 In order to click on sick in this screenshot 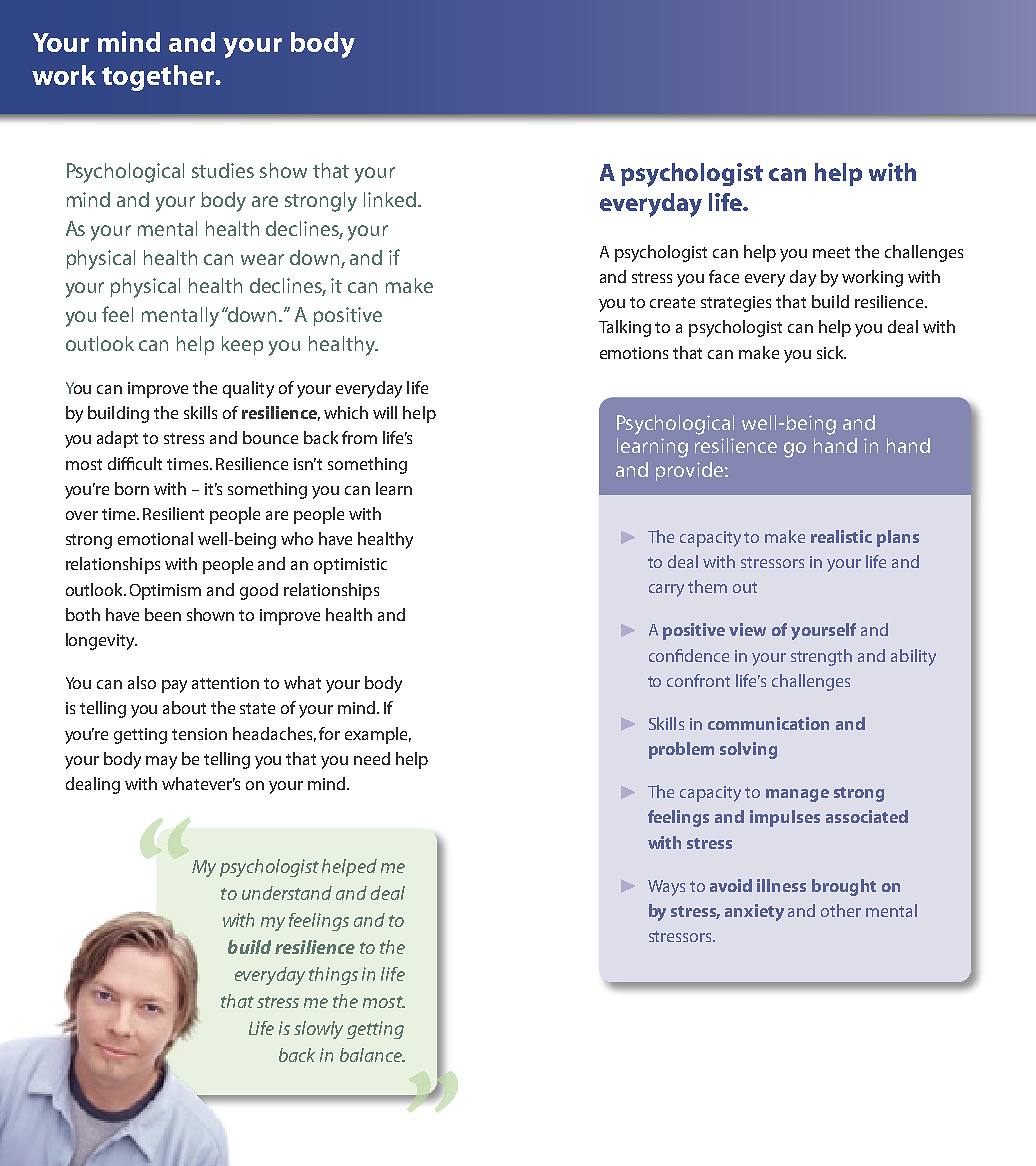, I will do `click(831, 352)`.
